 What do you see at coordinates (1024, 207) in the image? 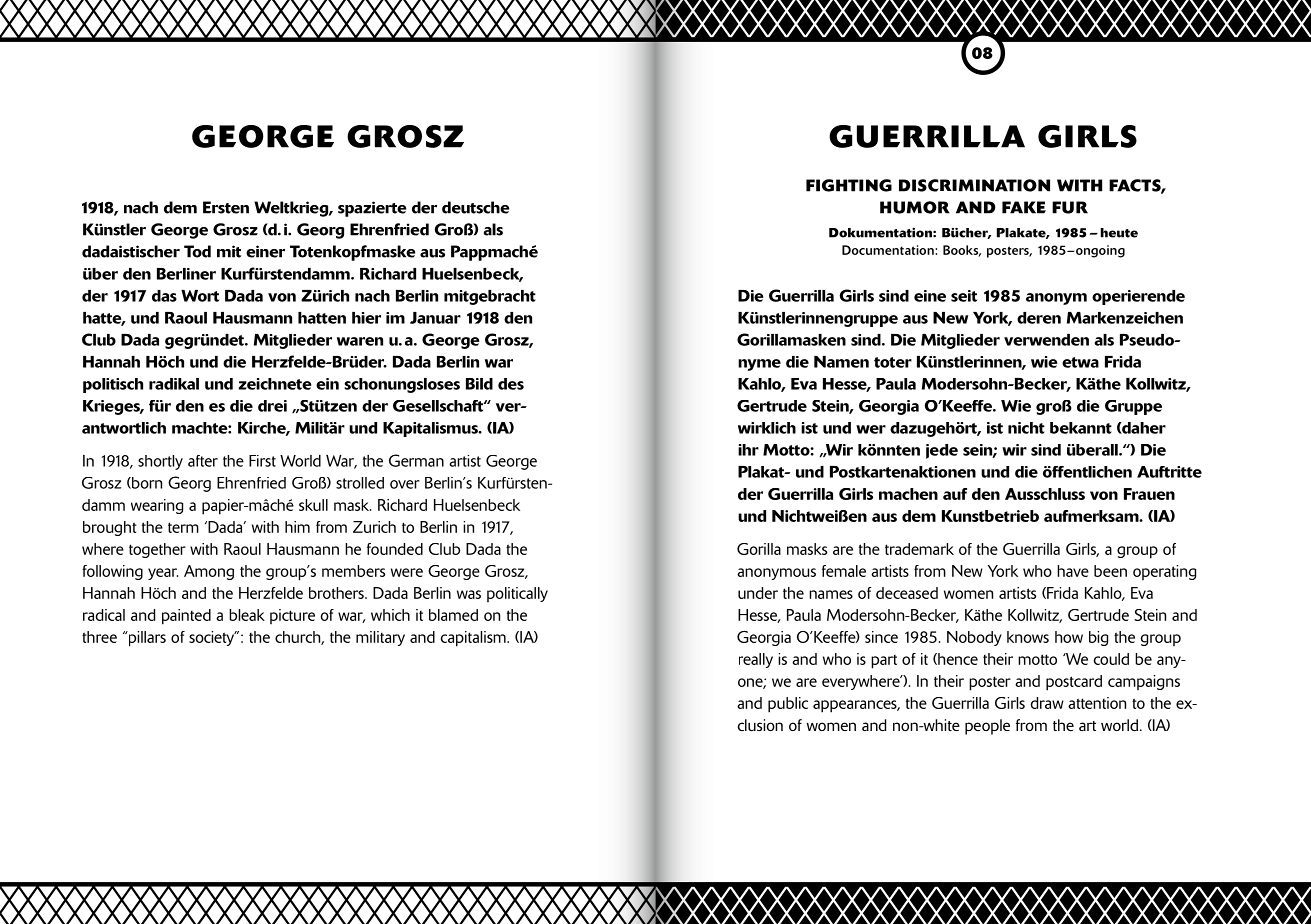
I see `FAKE` at bounding box center [1024, 207].
